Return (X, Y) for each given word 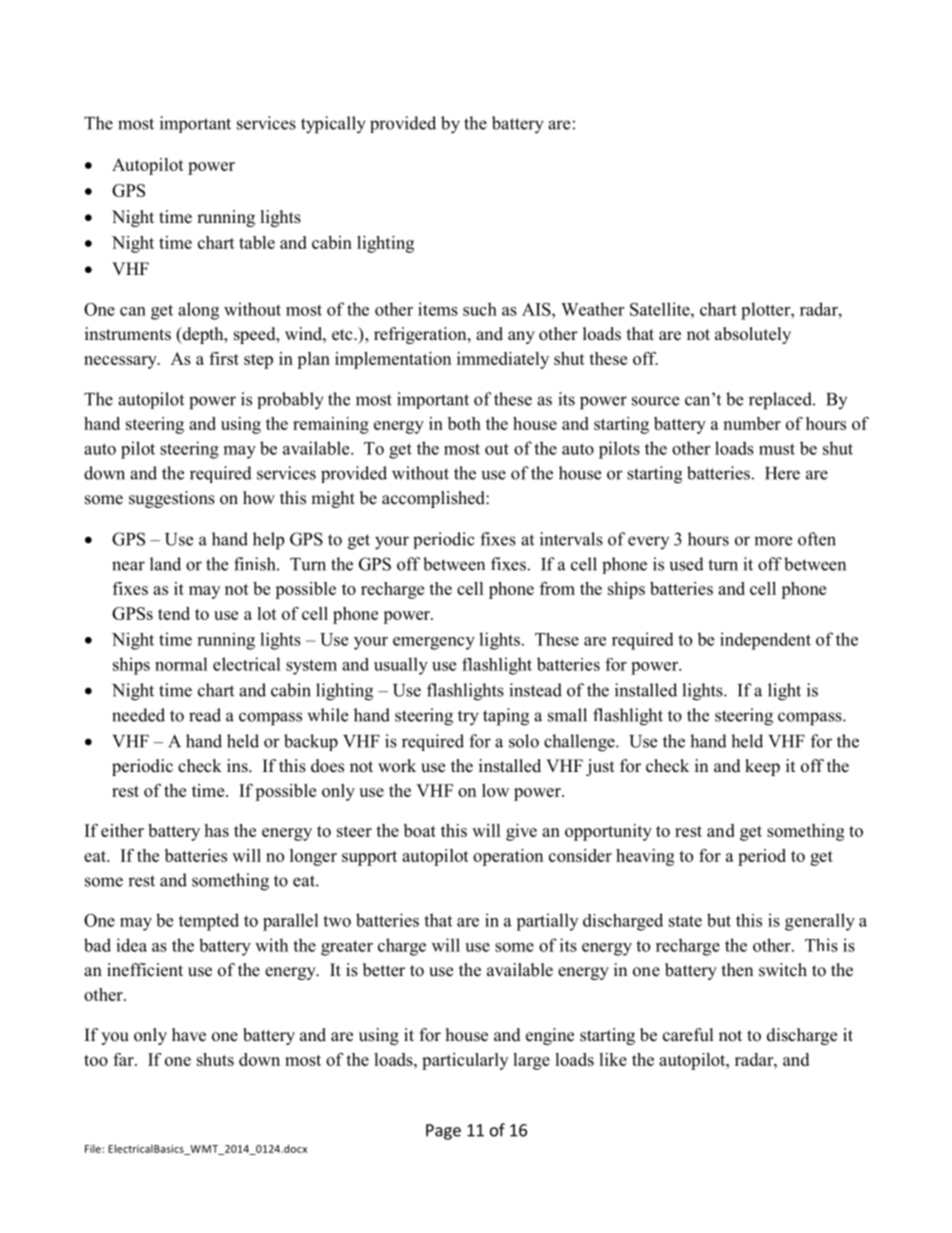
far (124, 1059)
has (216, 830)
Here (782, 473)
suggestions (172, 499)
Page (443, 1132)
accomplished (434, 499)
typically (333, 125)
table (257, 242)
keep (762, 767)
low (495, 790)
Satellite (661, 309)
